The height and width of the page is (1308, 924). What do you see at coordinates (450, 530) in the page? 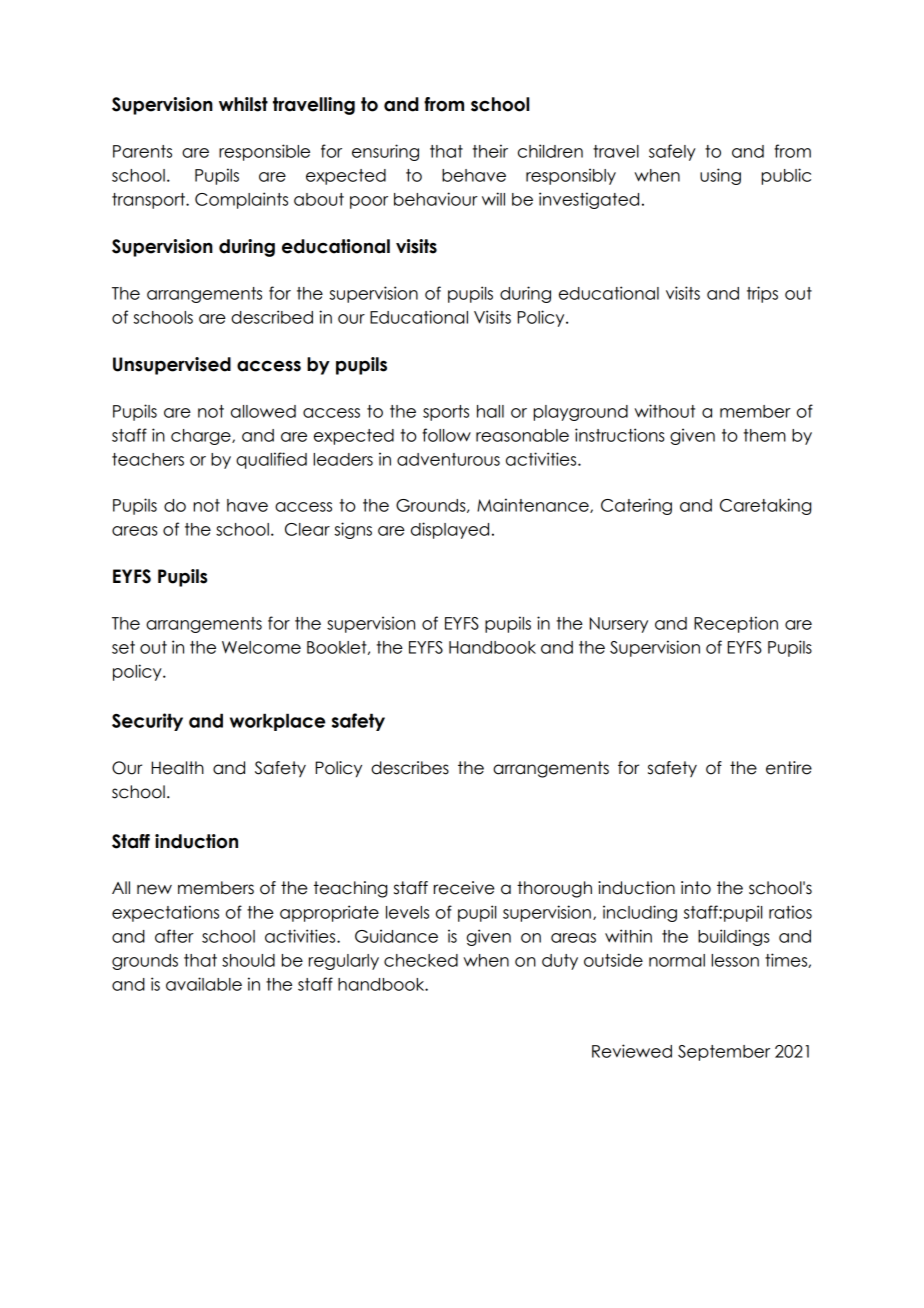
I see `displayed` at bounding box center [450, 530].
